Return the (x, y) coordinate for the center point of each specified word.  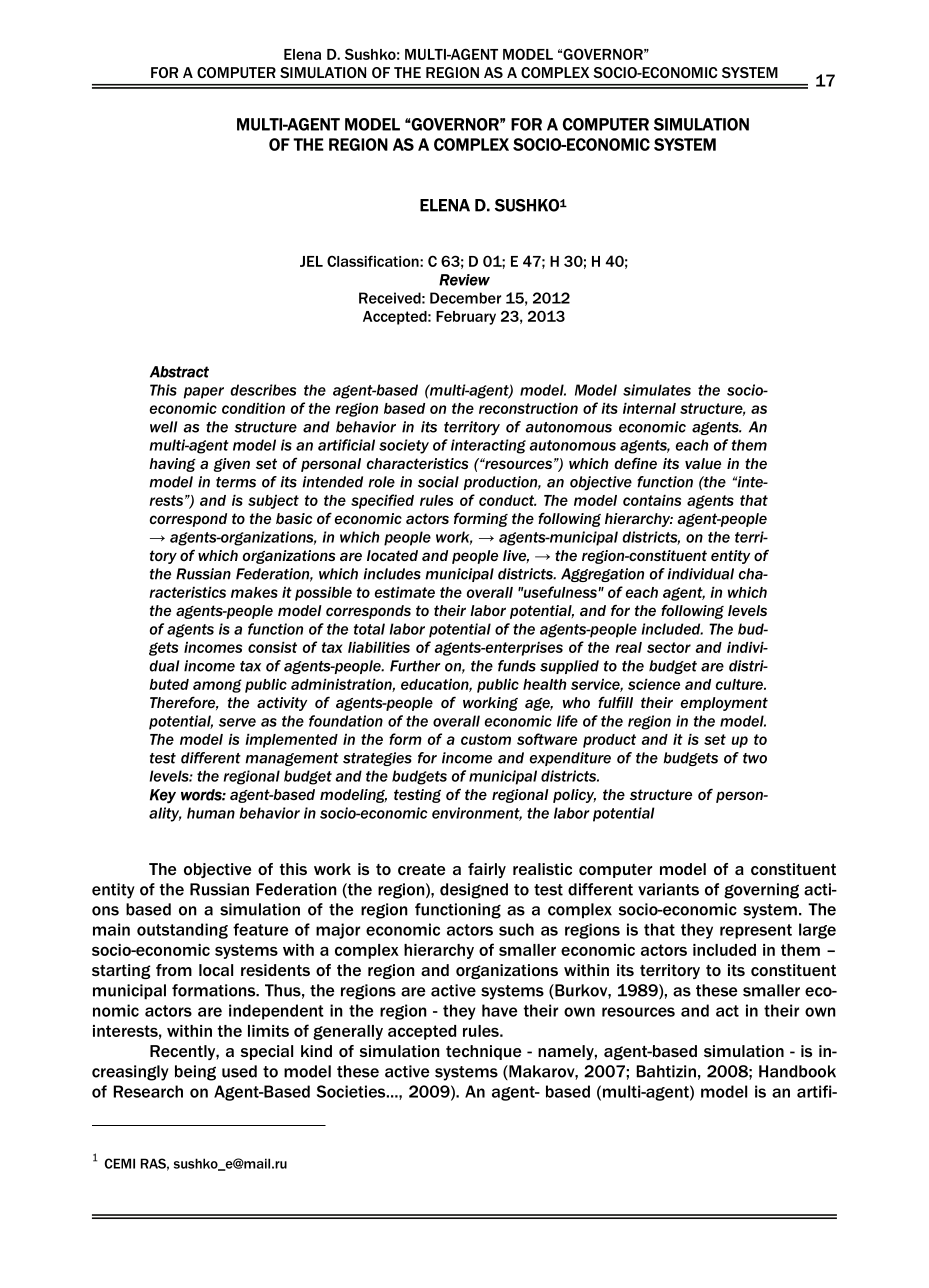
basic (294, 518)
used (239, 1071)
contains (652, 500)
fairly (487, 870)
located (392, 555)
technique (483, 1052)
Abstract (179, 372)
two (755, 758)
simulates (657, 390)
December (465, 298)
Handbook (797, 1071)
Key (163, 796)
